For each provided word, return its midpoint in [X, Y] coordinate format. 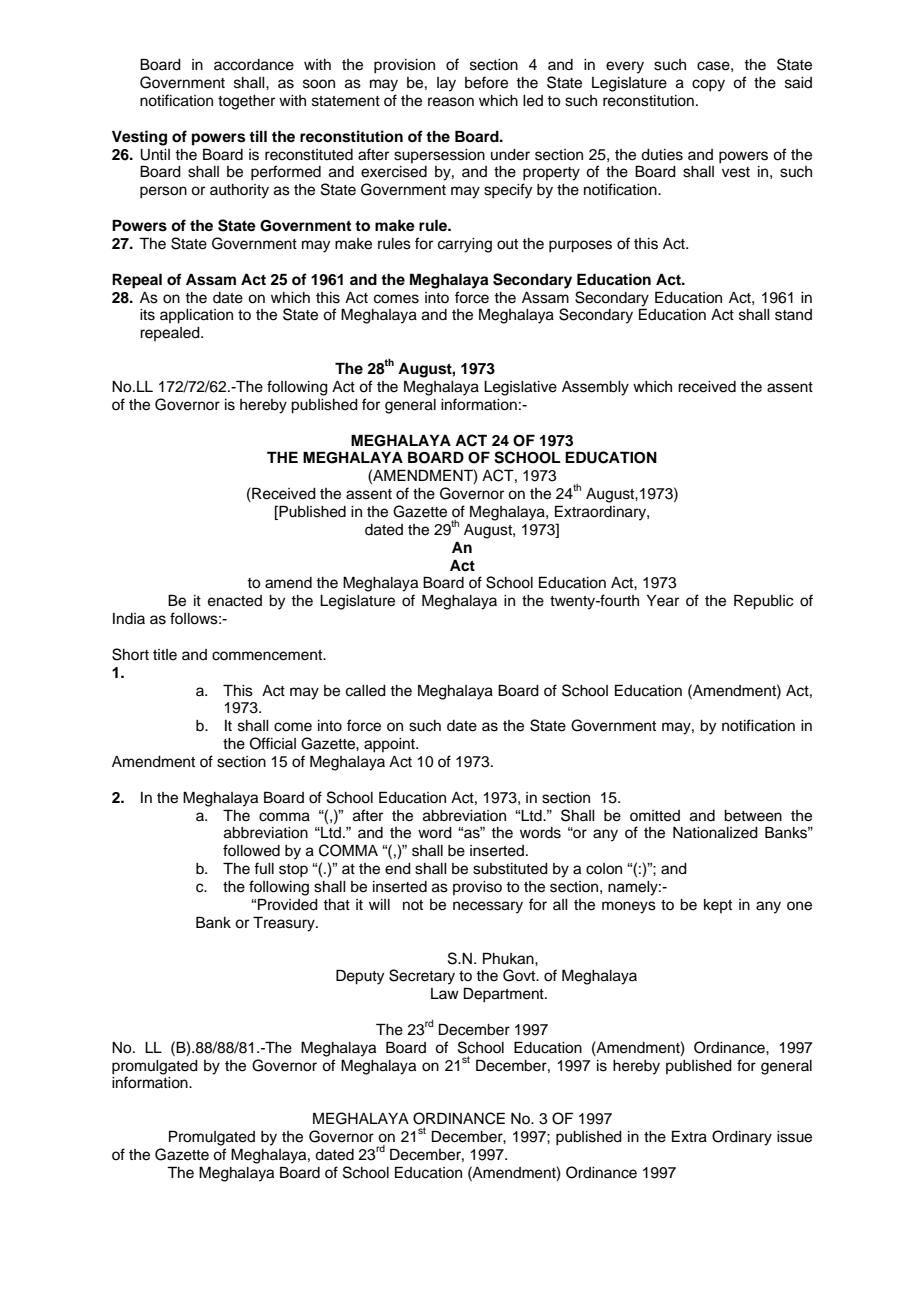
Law [445, 993]
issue [794, 1137]
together [246, 102]
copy [708, 85]
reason [451, 102]
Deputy [360, 977]
